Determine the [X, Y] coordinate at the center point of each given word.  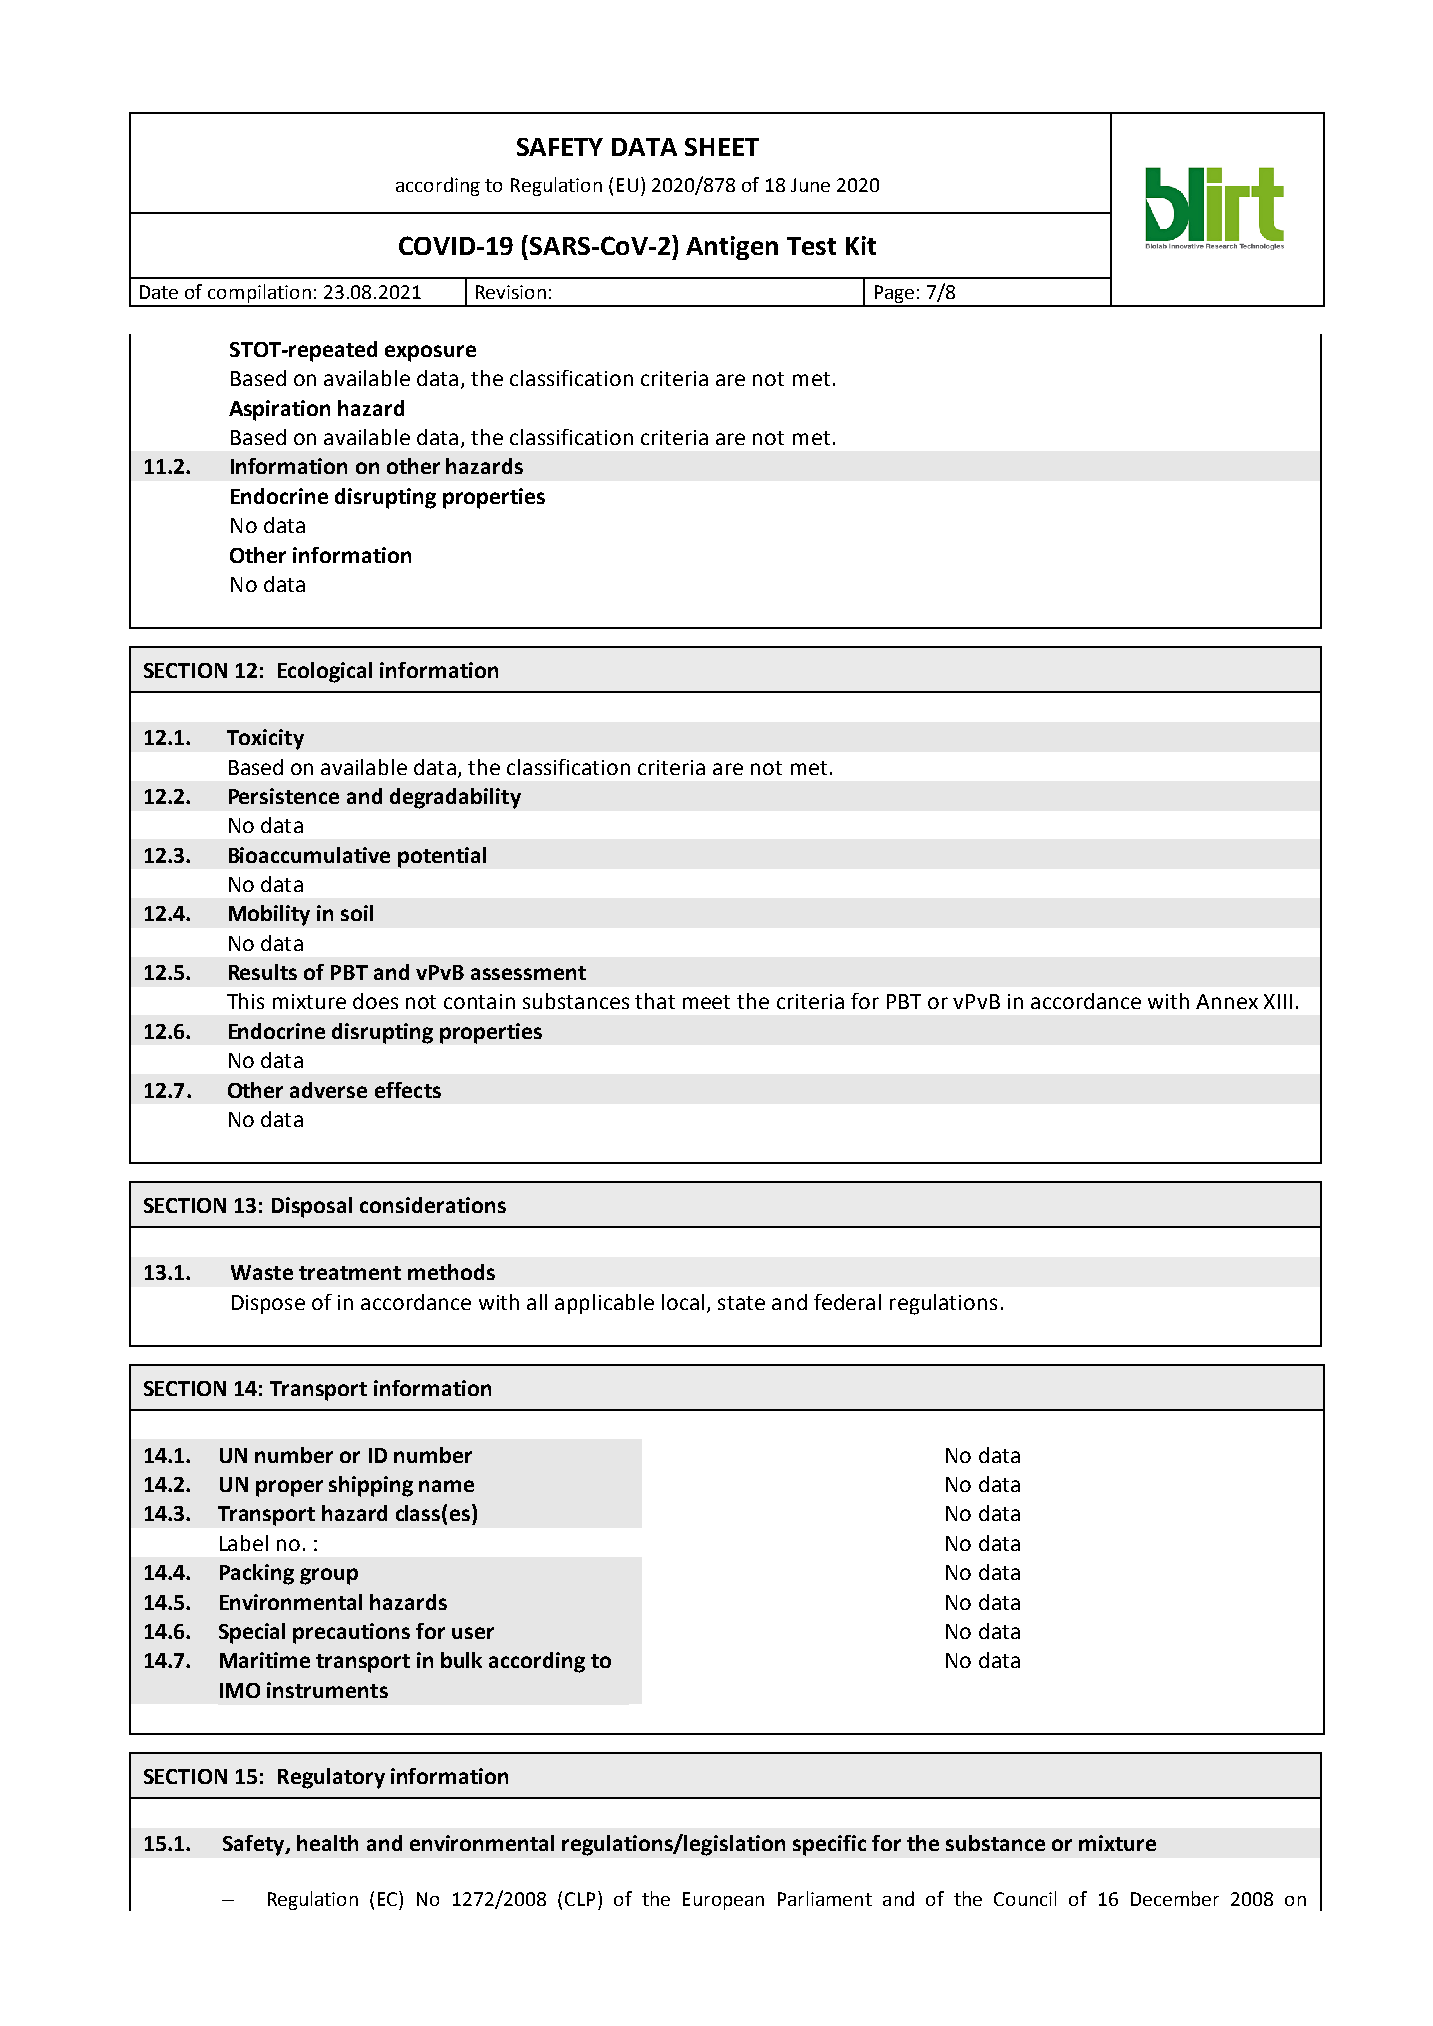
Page [894, 295]
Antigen [732, 248]
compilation [259, 295]
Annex [1227, 1001]
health [327, 1843]
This [245, 1001]
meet [706, 1002]
